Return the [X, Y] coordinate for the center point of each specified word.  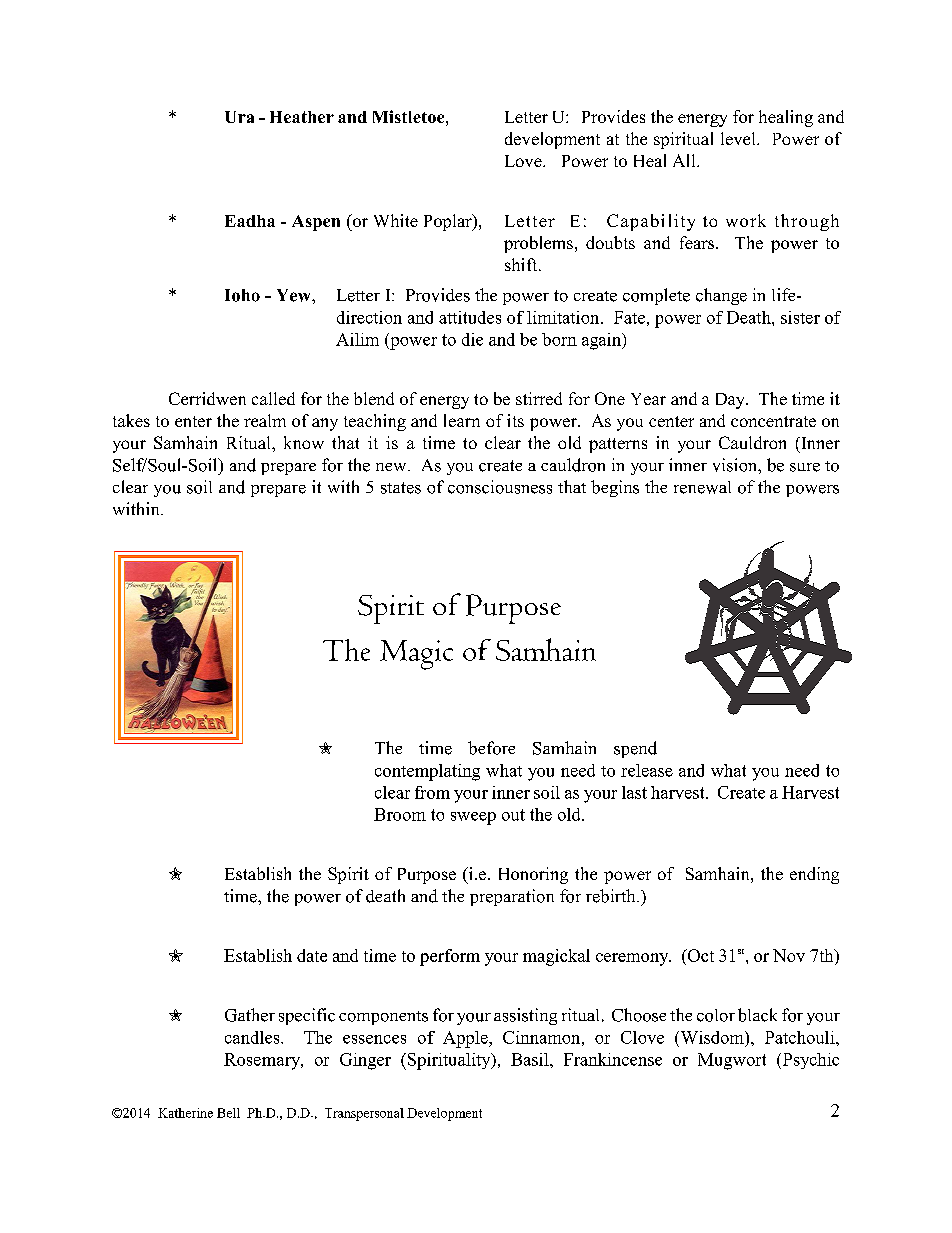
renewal [702, 487]
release [647, 770]
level [739, 138]
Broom [400, 814]
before [491, 748]
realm [265, 420]
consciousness [500, 487]
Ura [239, 117]
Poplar [449, 222]
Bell [228, 1113]
